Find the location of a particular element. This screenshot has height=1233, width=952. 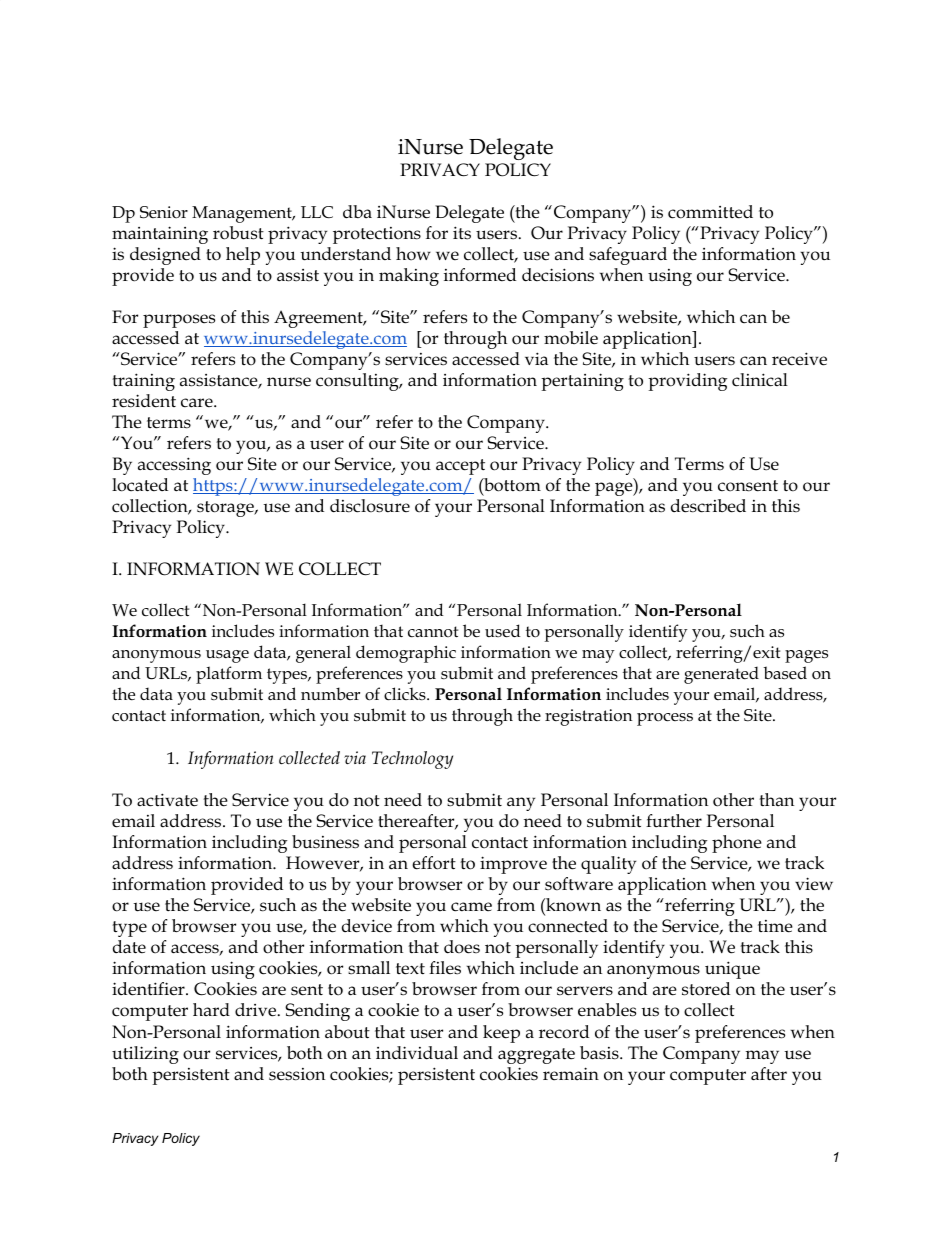

phone is located at coordinates (737, 844).
